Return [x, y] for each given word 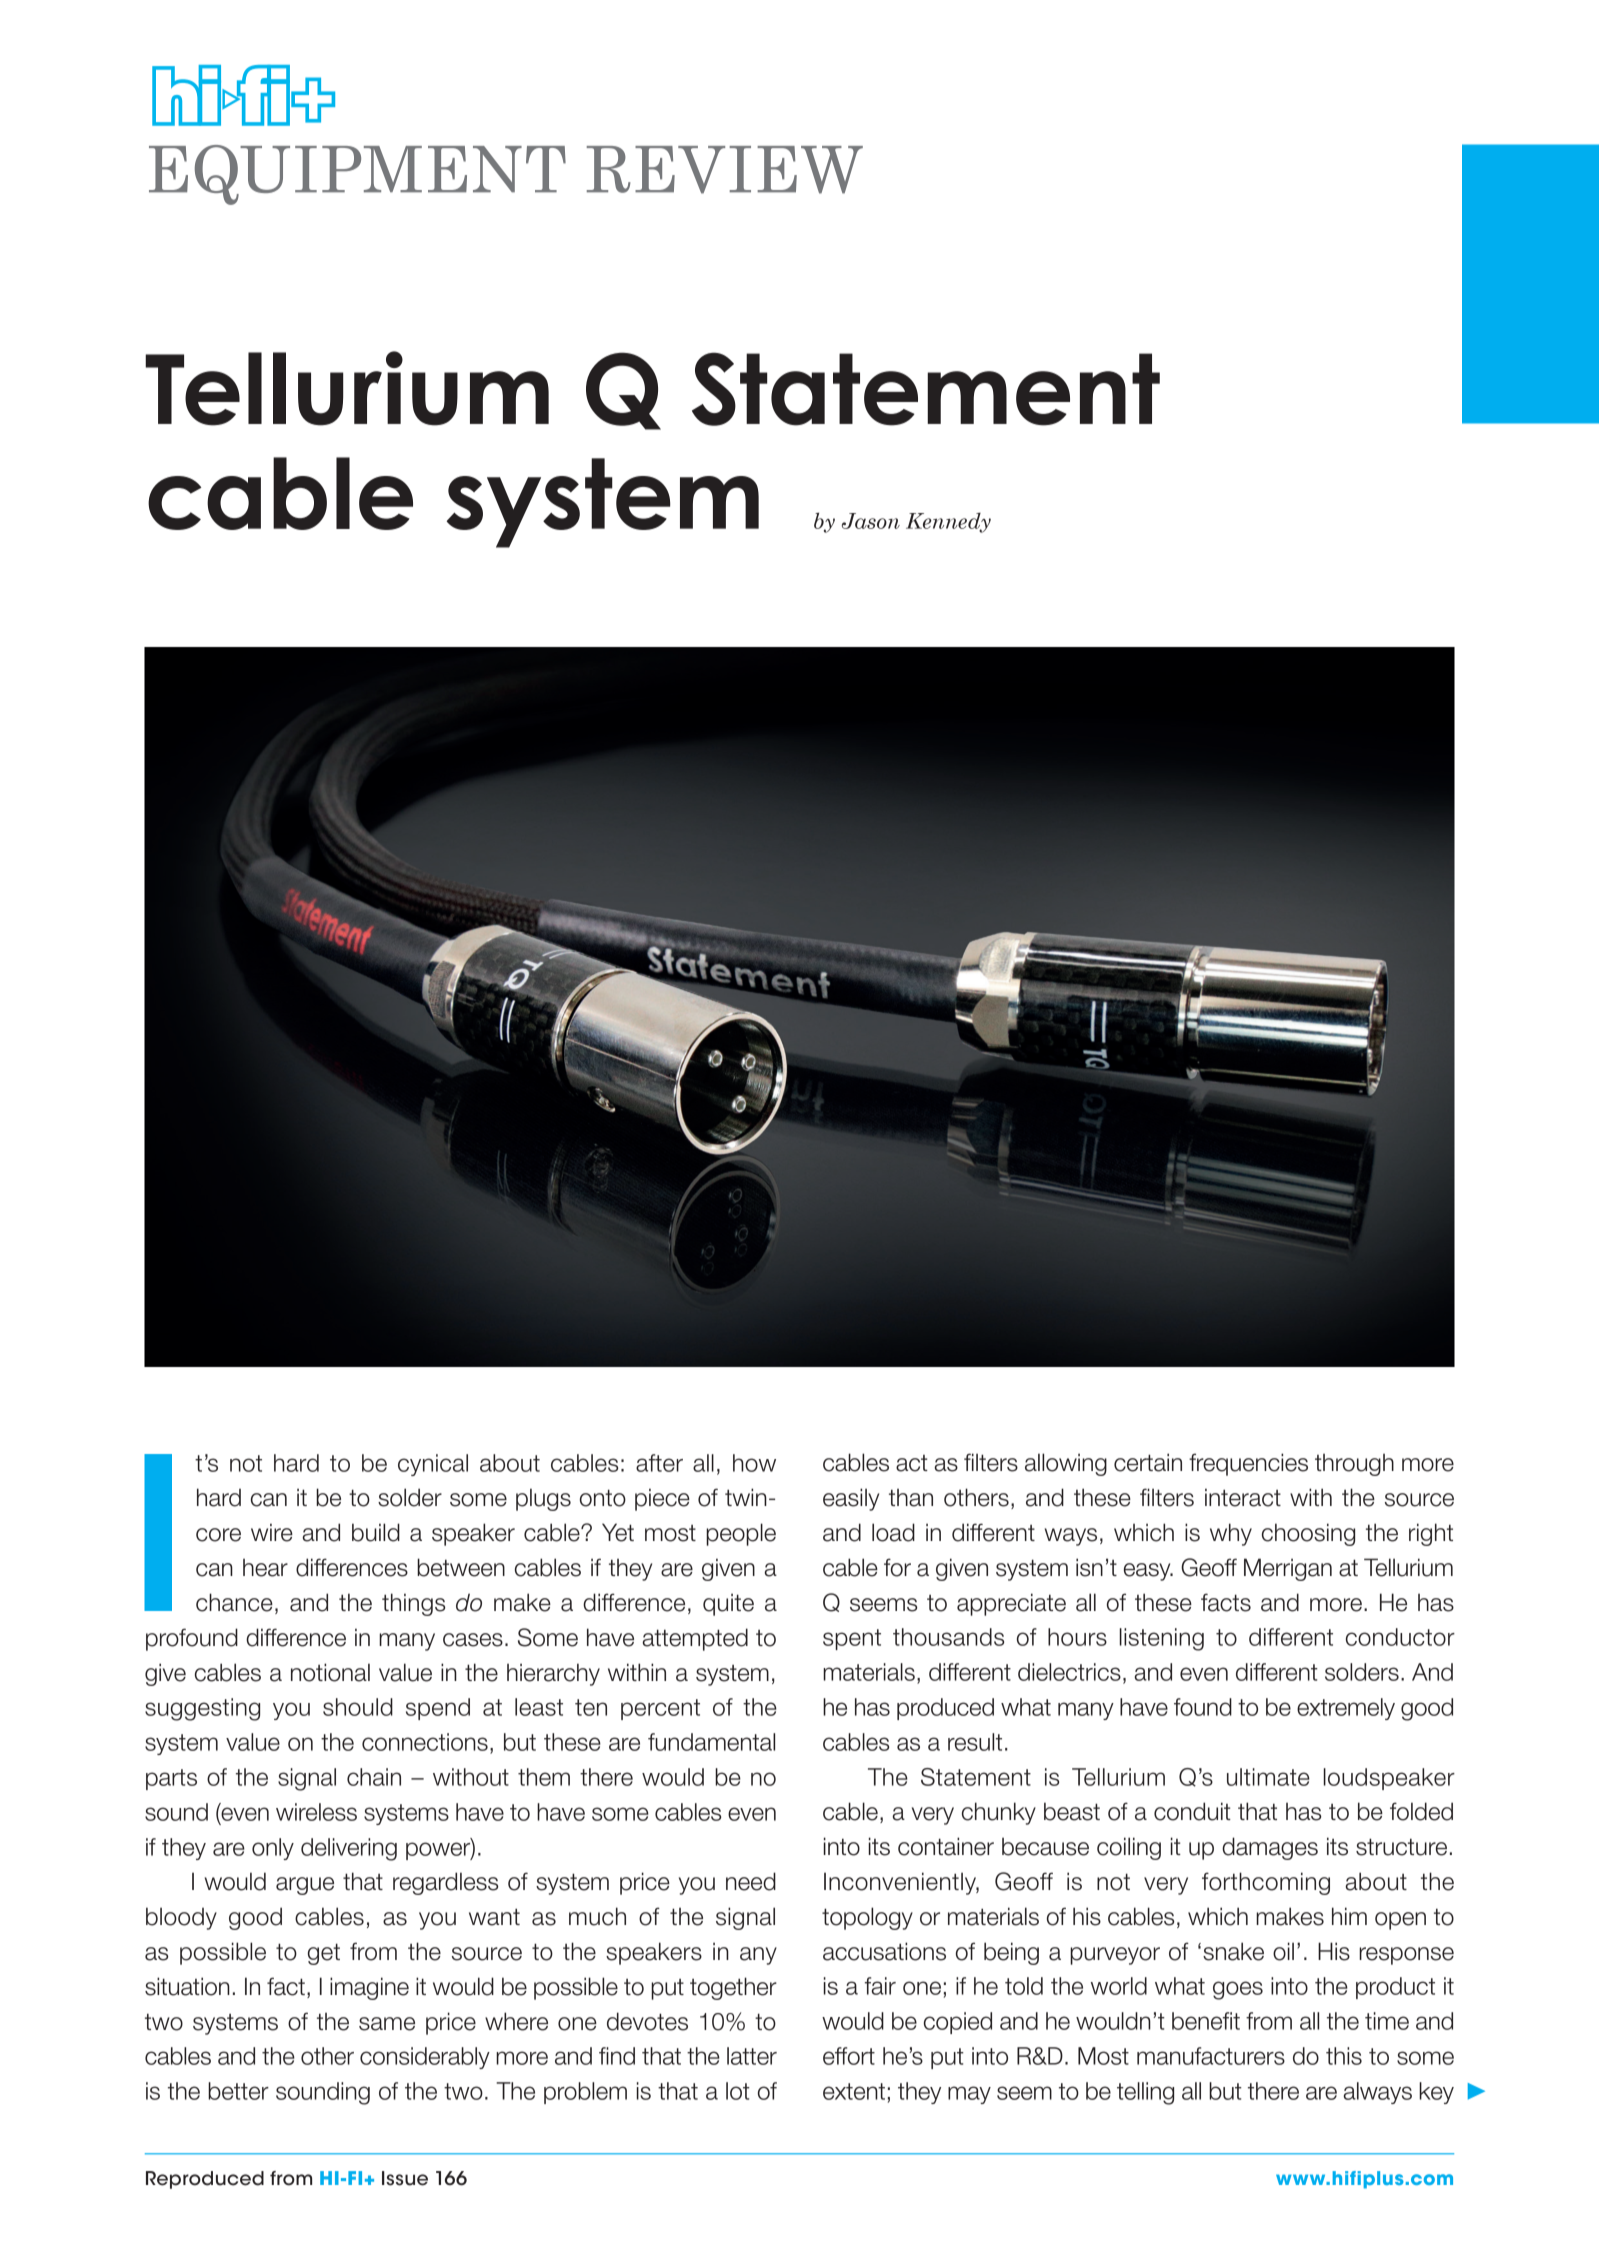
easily [851, 1499]
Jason [871, 521]
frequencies [1248, 1464]
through [1354, 1464]
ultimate [1268, 1777]
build [376, 1532]
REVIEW [725, 170]
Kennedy [948, 523]
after [659, 1463]
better [238, 2091]
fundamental [711, 1742]
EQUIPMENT [357, 175]
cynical [433, 1465]
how [754, 1463]
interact [1243, 1497]
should [358, 1707]
